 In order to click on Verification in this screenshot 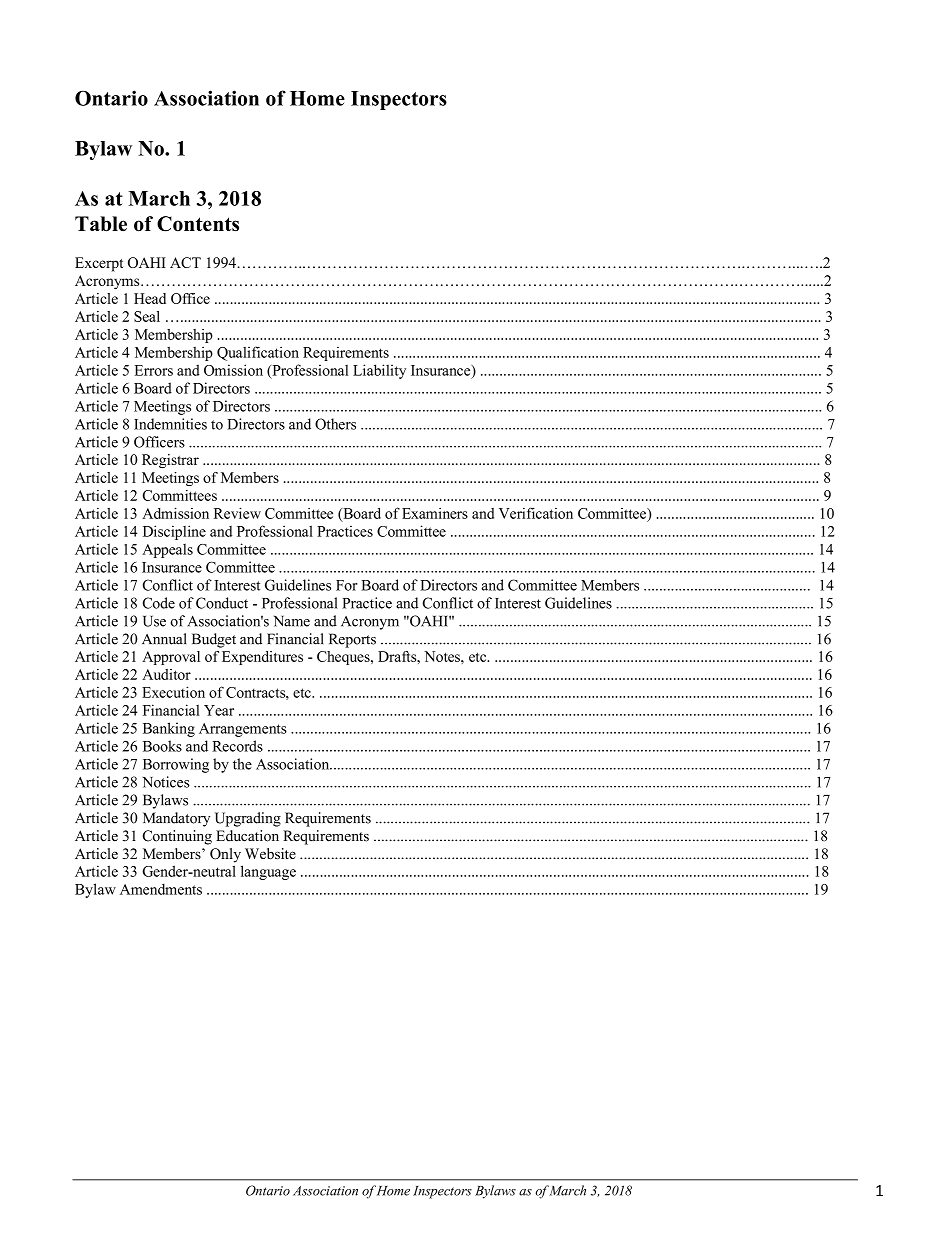, I will do `click(536, 513)`.
